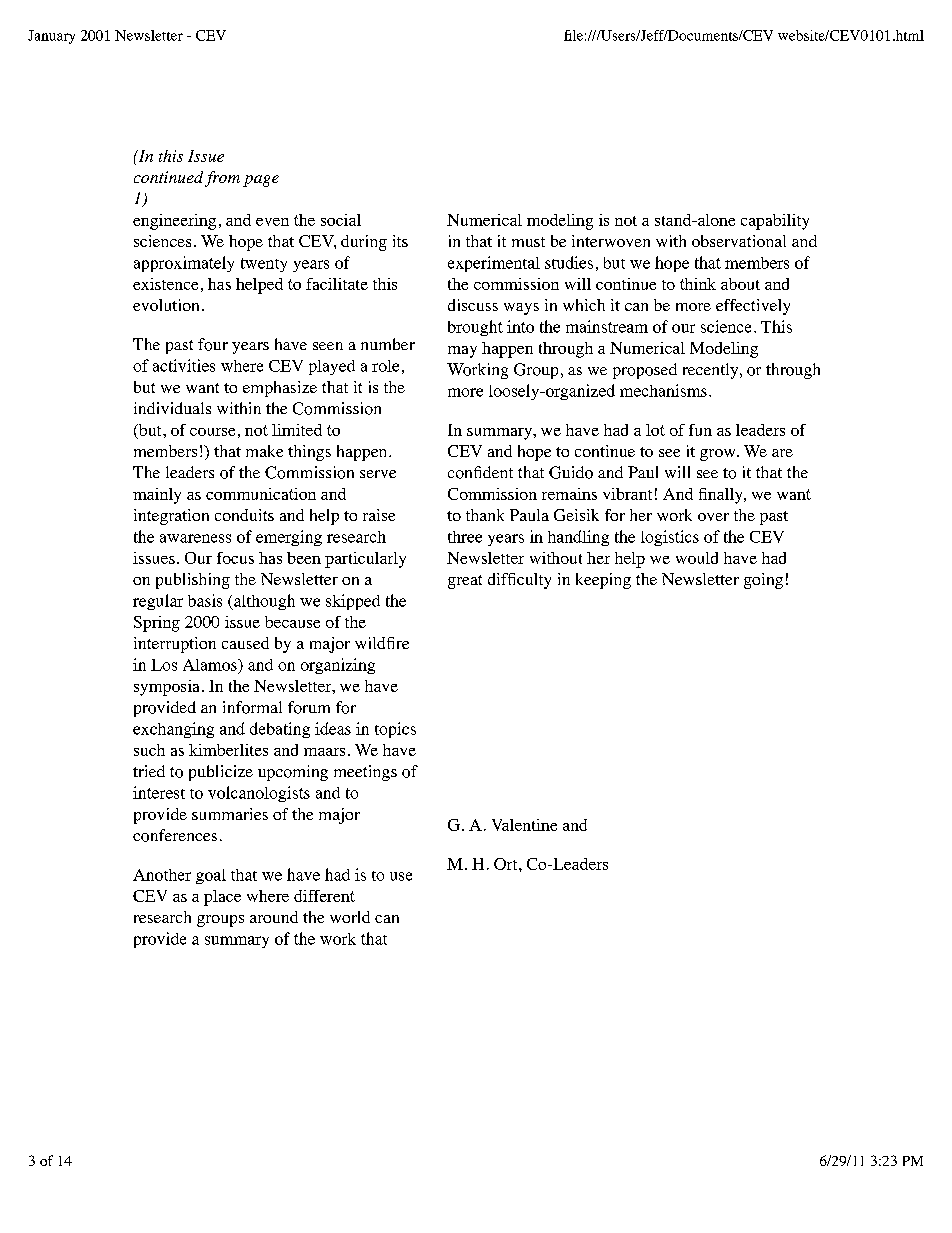 This image has height=1233, width=952. What do you see at coordinates (162, 875) in the image?
I see `Another` at bounding box center [162, 875].
